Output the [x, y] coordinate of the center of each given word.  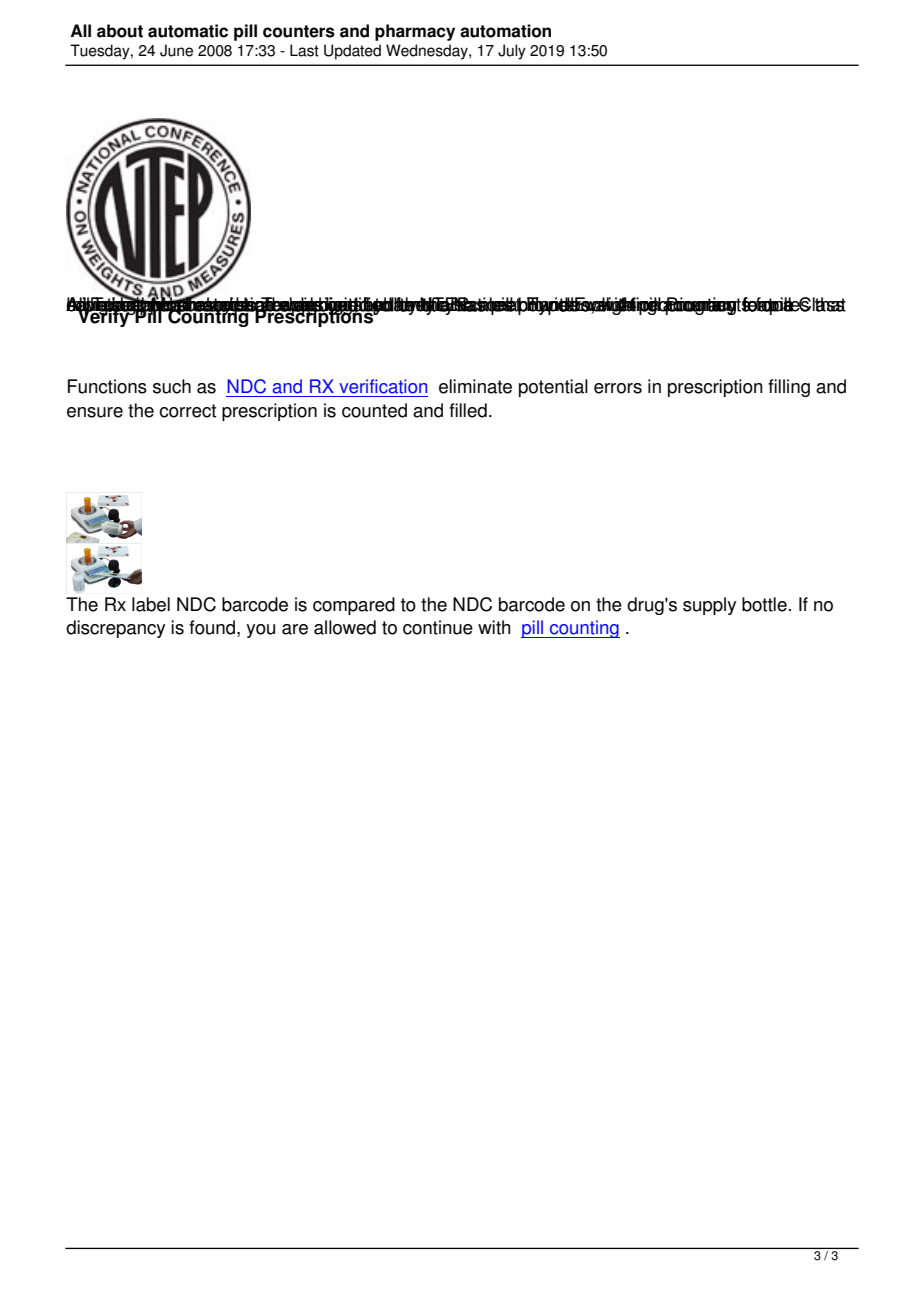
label [151, 604]
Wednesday [428, 52]
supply [709, 606]
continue [438, 627]
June [176, 50]
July [512, 52]
